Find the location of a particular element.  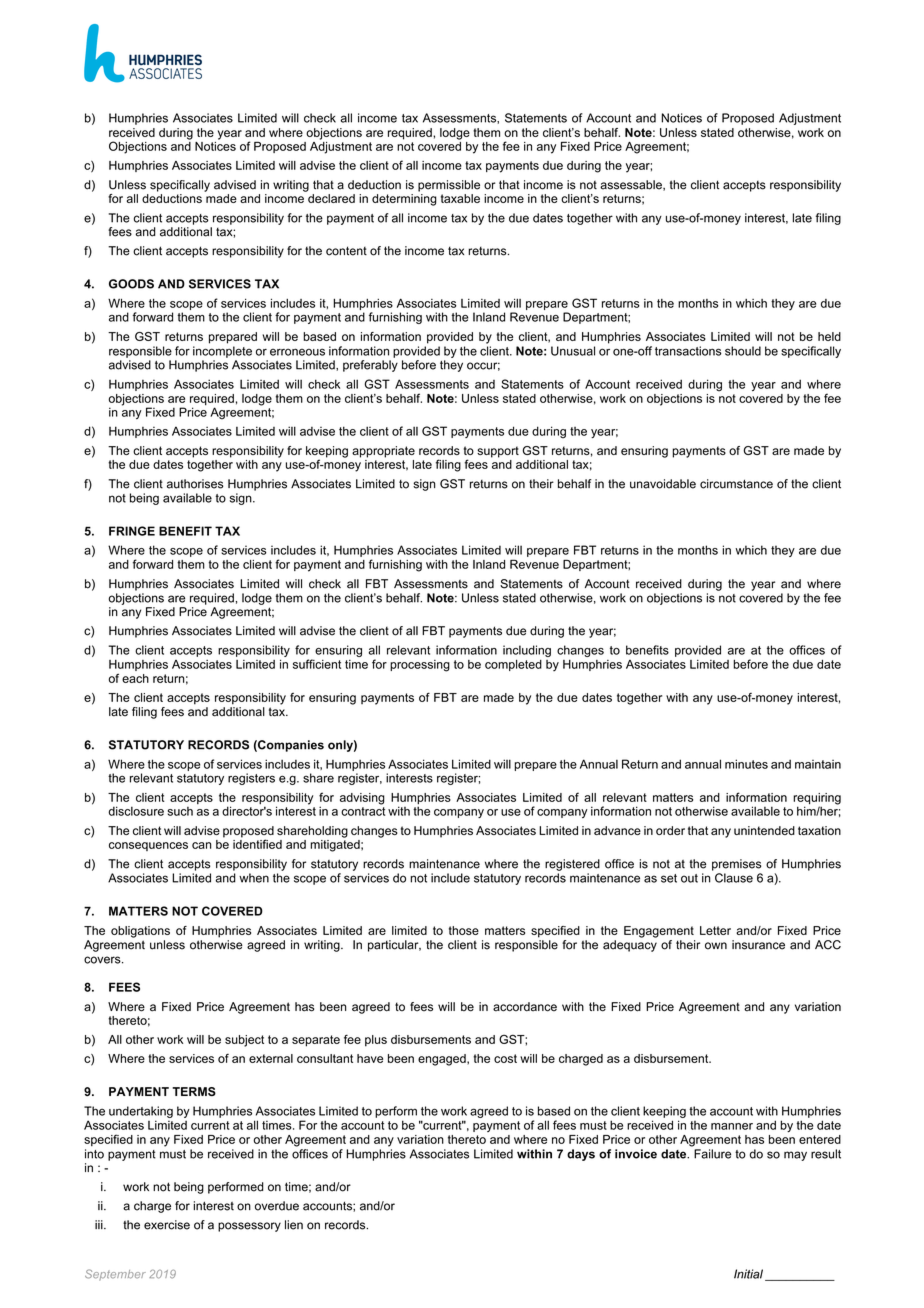

Clause is located at coordinates (734, 878).
